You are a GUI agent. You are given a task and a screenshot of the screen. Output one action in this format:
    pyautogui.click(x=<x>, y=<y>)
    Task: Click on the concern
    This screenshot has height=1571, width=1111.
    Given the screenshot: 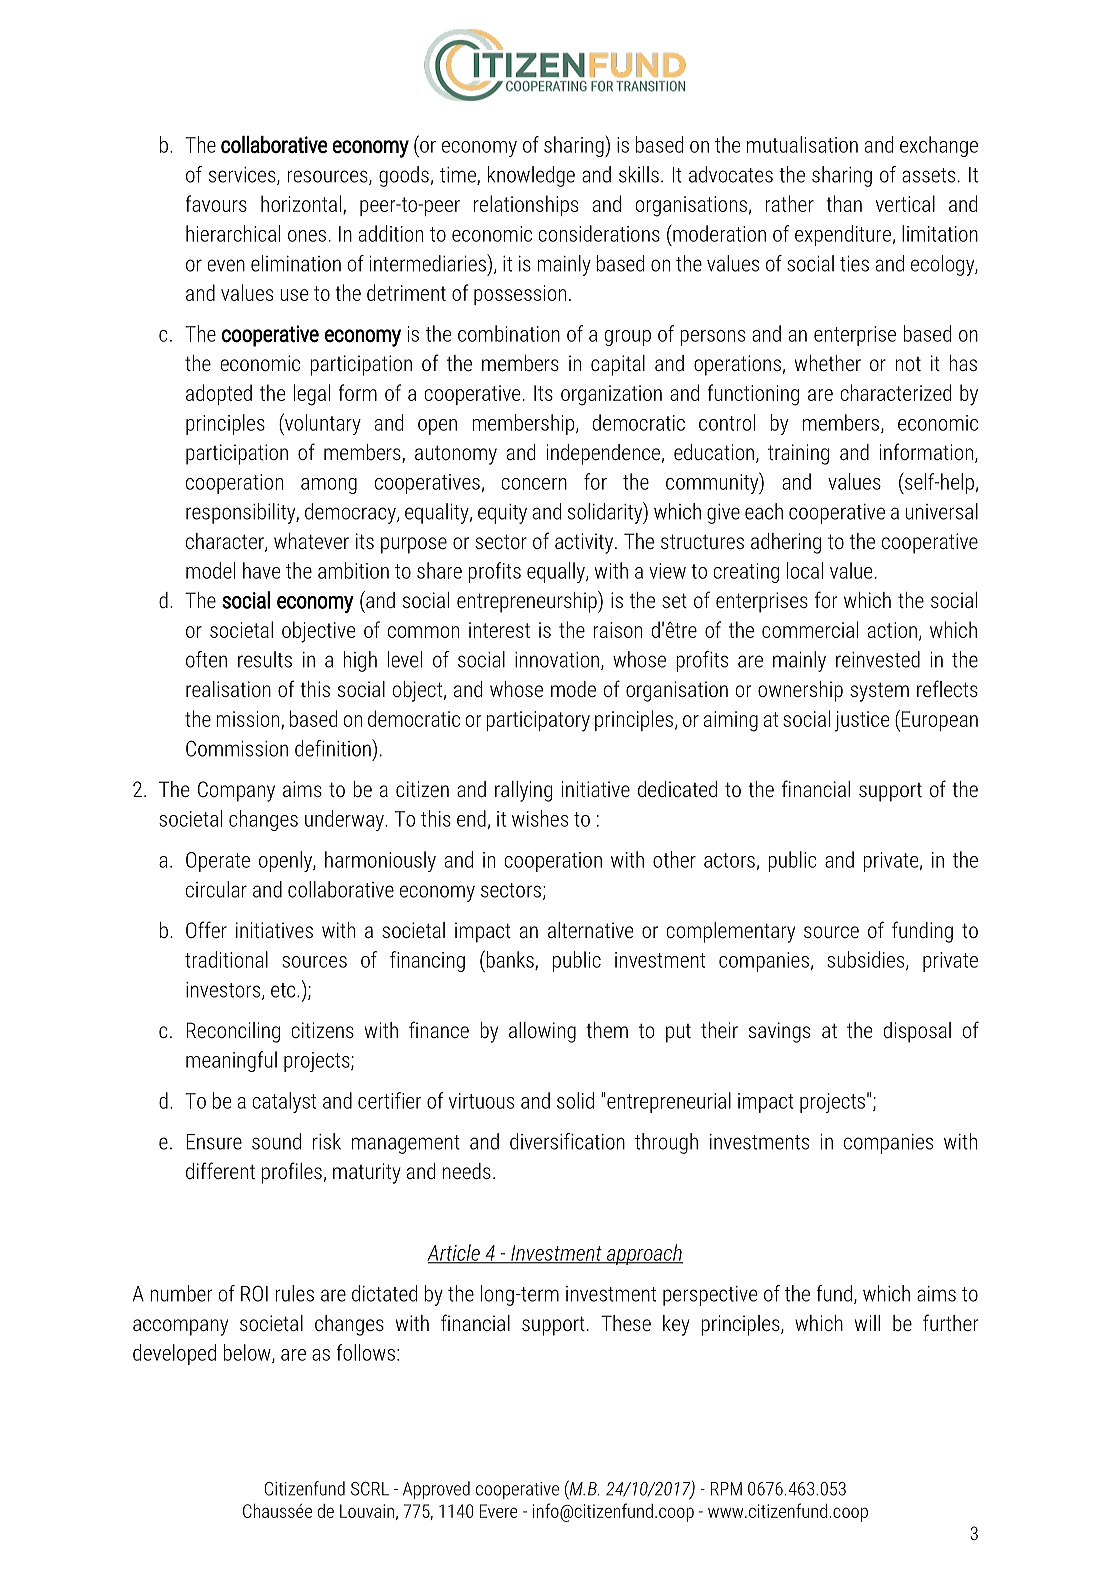 What is the action you would take?
    pyautogui.click(x=534, y=484)
